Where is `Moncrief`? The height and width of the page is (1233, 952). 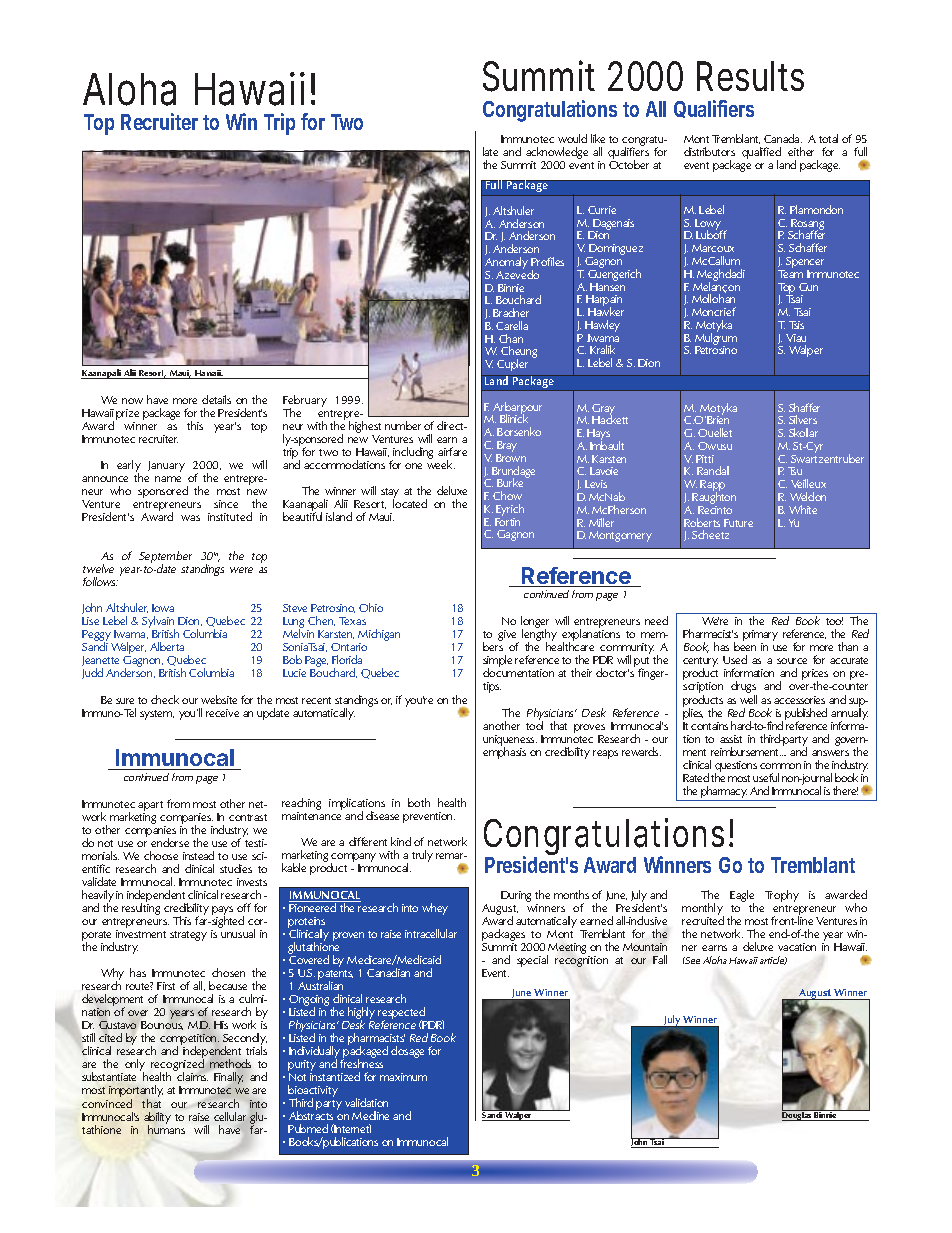
Moncrief is located at coordinates (714, 311).
